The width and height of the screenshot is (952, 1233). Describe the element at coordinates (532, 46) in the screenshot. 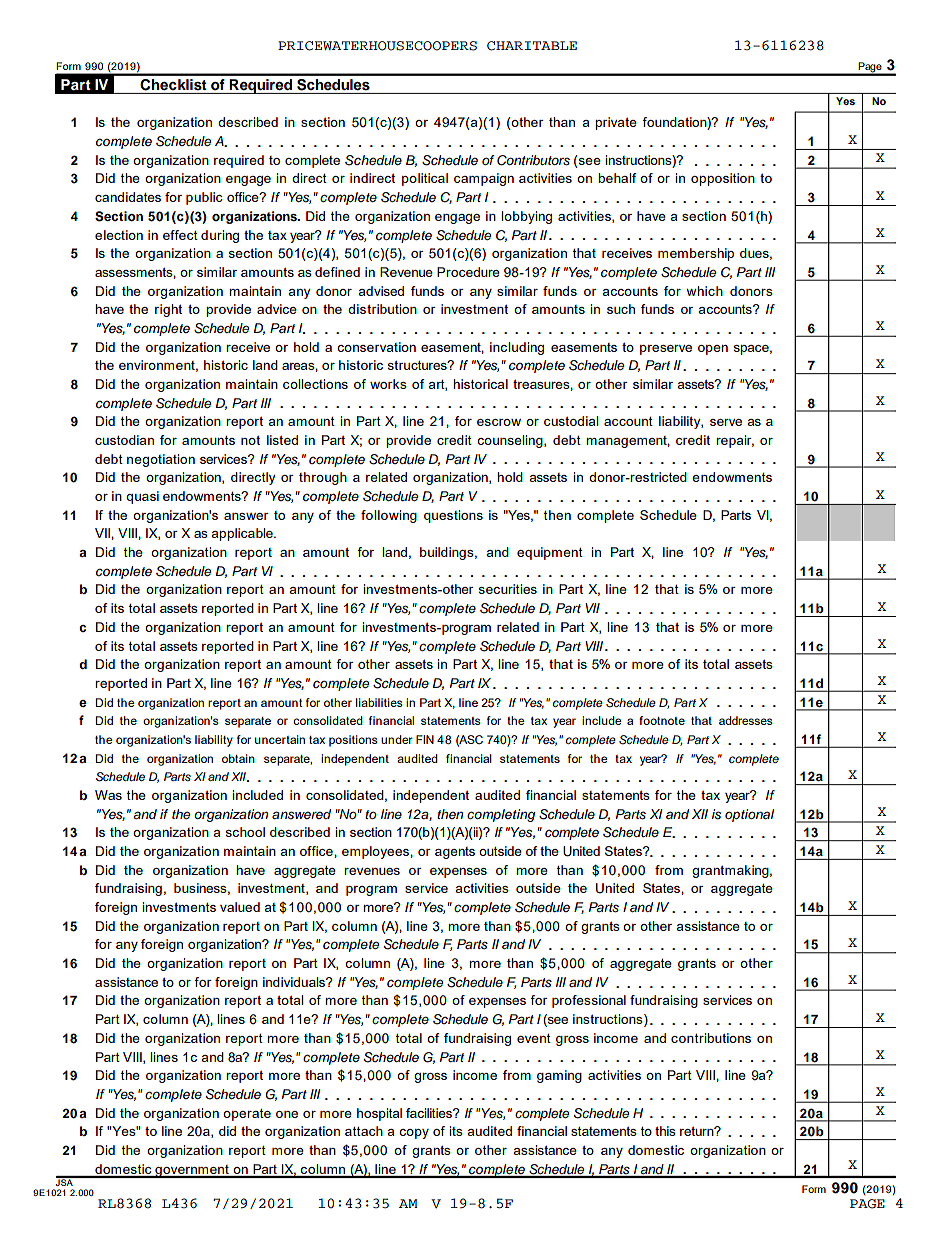

I see `CHARITABLE` at that location.
